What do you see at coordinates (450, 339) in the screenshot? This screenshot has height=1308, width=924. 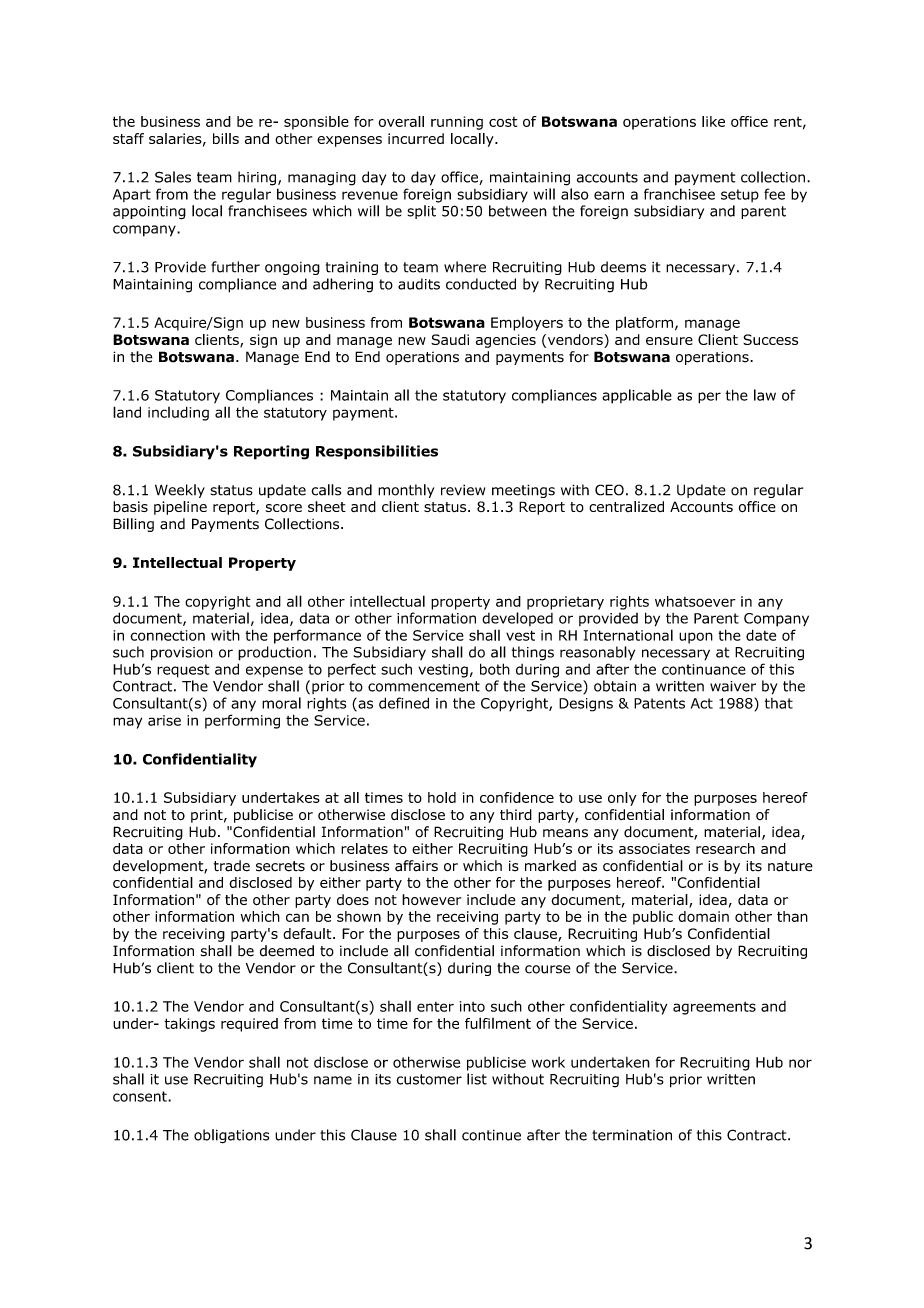 I see `Saudi` at bounding box center [450, 339].
